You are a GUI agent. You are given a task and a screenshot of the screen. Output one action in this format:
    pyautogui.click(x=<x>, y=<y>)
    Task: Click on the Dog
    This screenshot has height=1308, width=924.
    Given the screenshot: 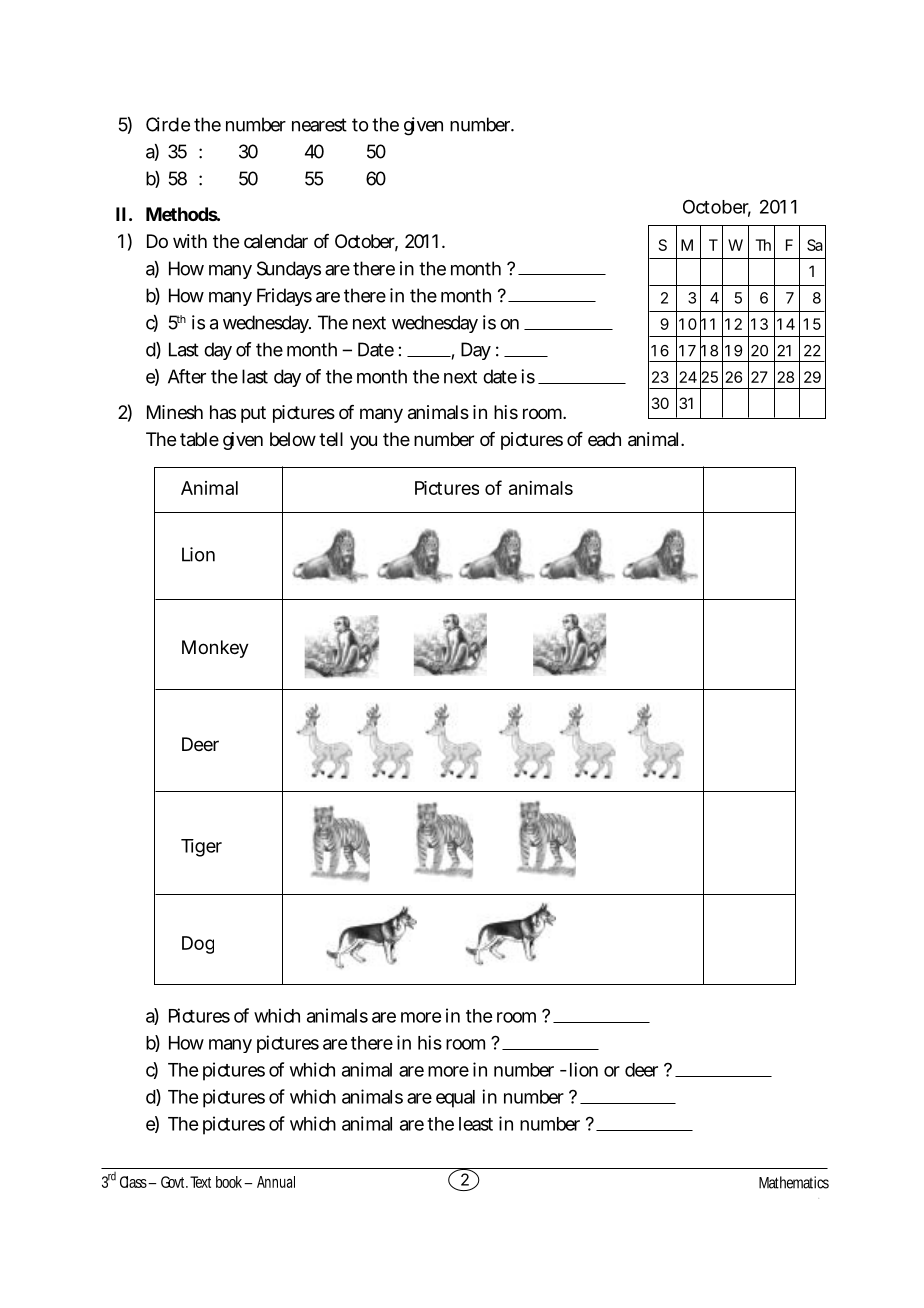 What is the action you would take?
    pyautogui.click(x=198, y=945)
